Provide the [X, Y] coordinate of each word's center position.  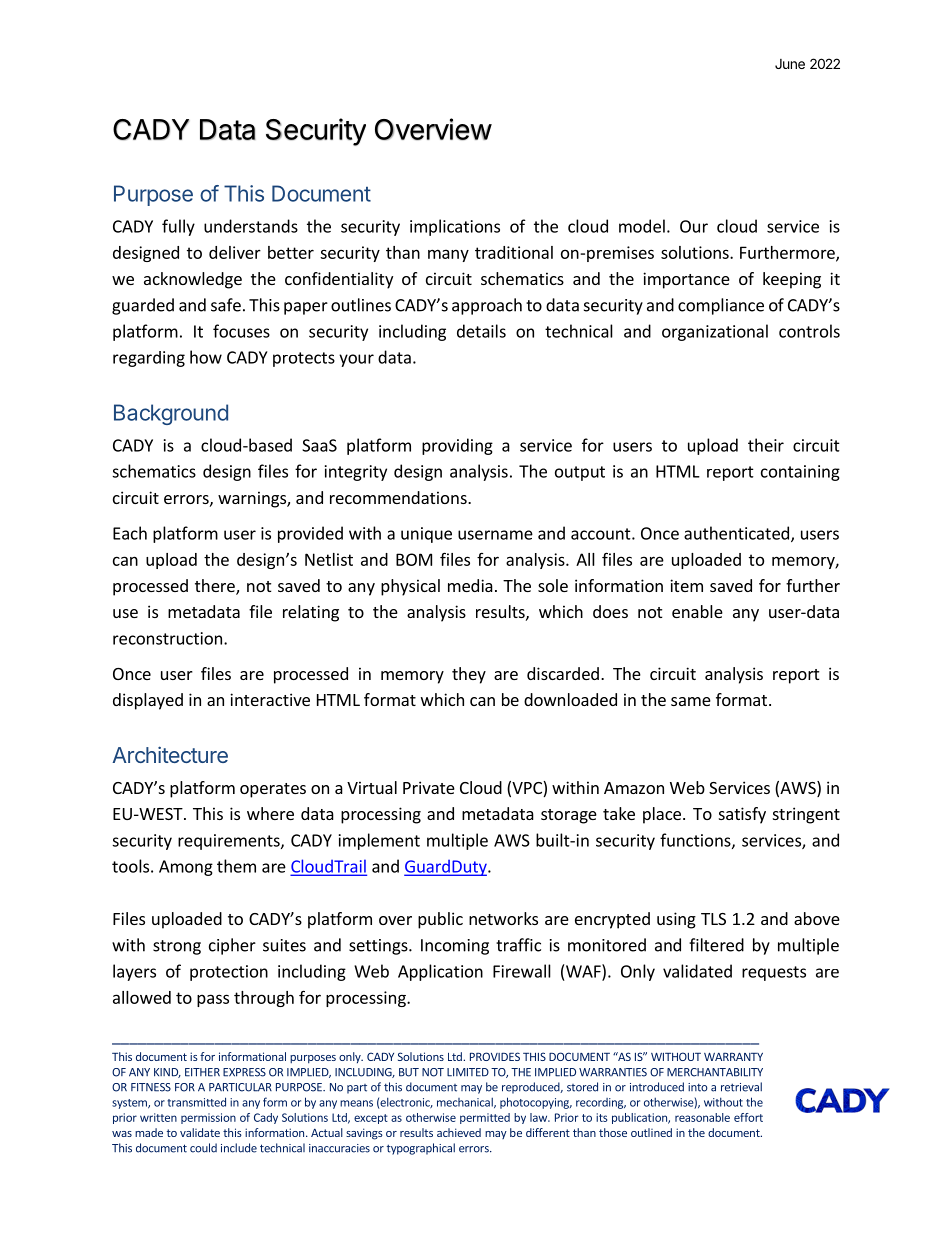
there [216, 587]
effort [748, 1117]
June [790, 64]
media [470, 585]
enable [697, 611]
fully [178, 227]
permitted [485, 1118]
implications [455, 227]
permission [208, 1118]
